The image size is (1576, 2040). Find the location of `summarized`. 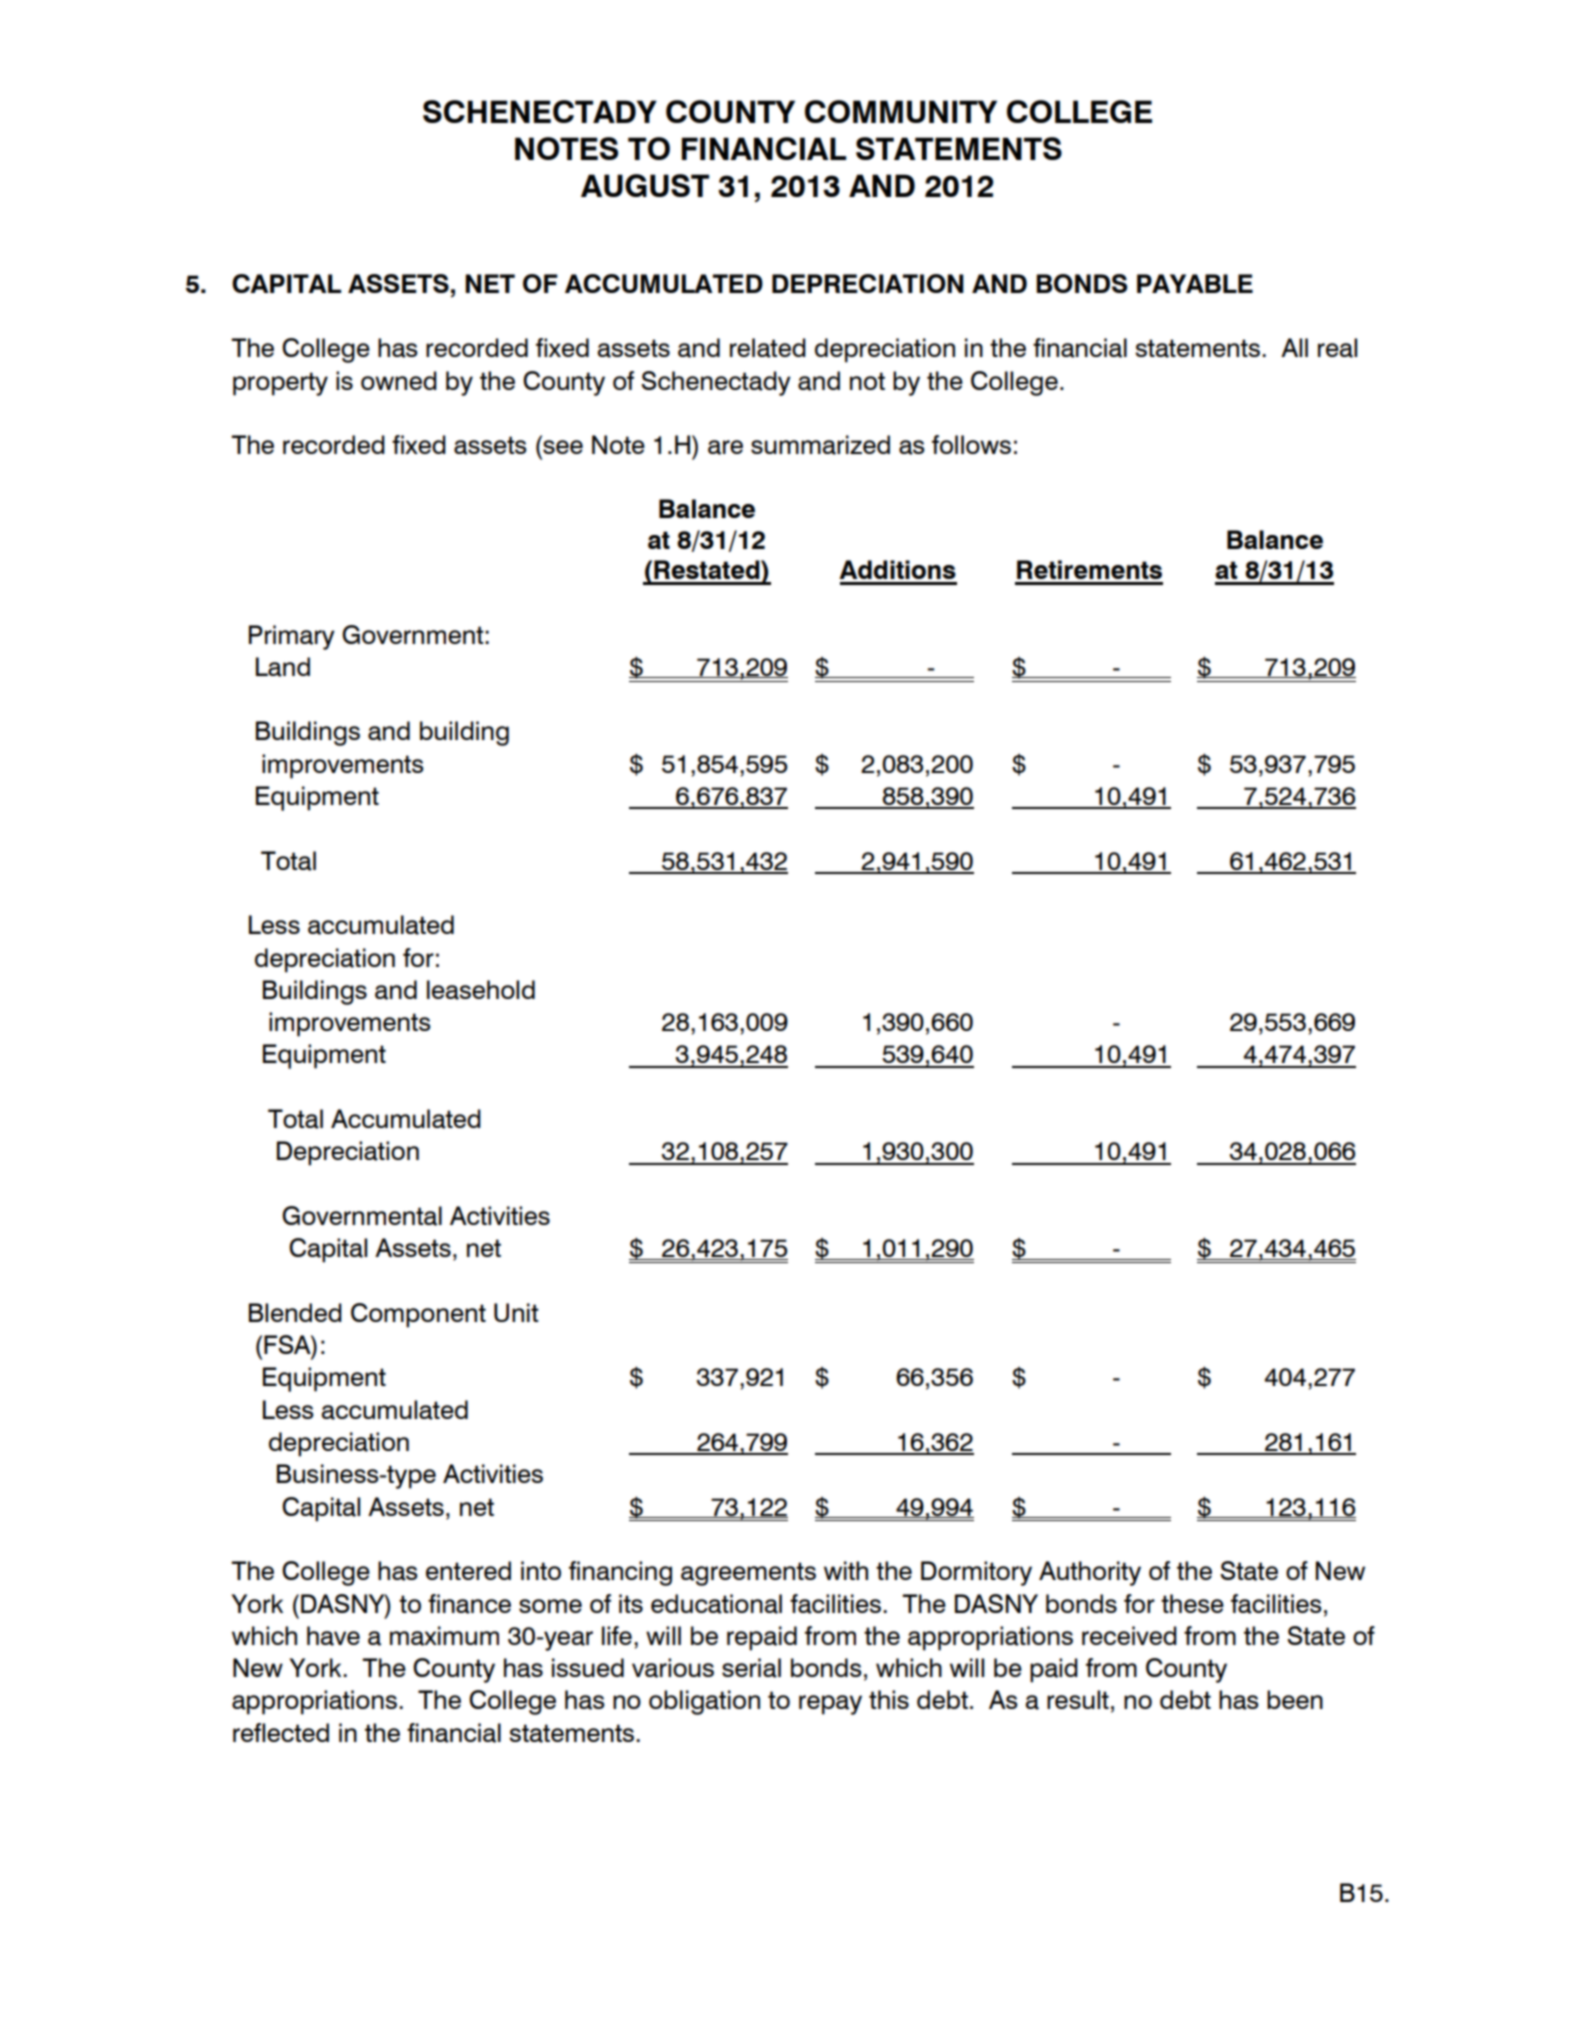

summarized is located at coordinates (820, 445).
